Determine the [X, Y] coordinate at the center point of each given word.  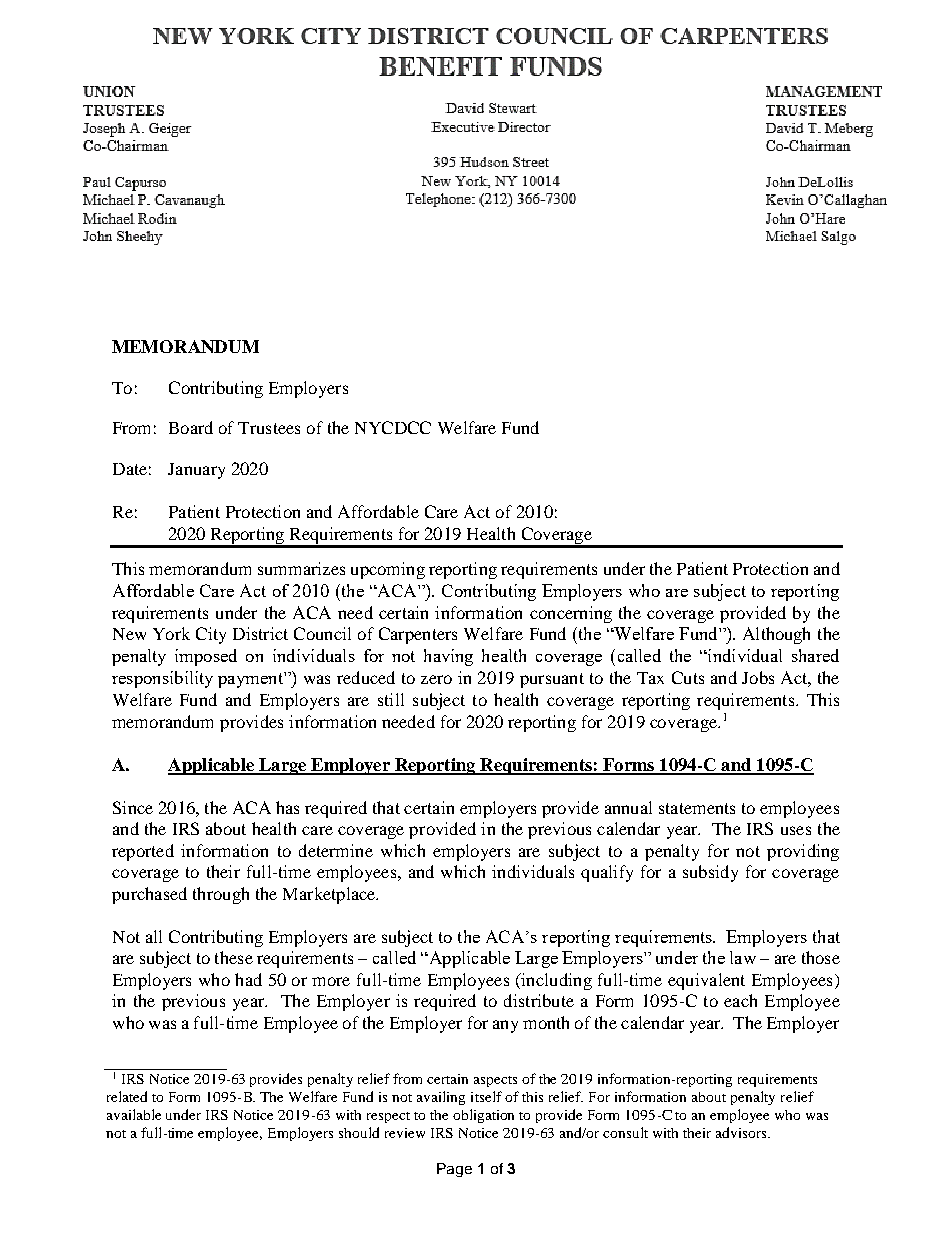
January [196, 471]
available [134, 1114]
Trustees [269, 428]
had [248, 979]
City [211, 635]
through [221, 895]
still [391, 699]
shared [815, 655]
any [505, 1026]
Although [776, 635]
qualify [607, 873]
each [740, 1000]
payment [251, 680]
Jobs [758, 677]
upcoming [388, 570]
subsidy [710, 873]
